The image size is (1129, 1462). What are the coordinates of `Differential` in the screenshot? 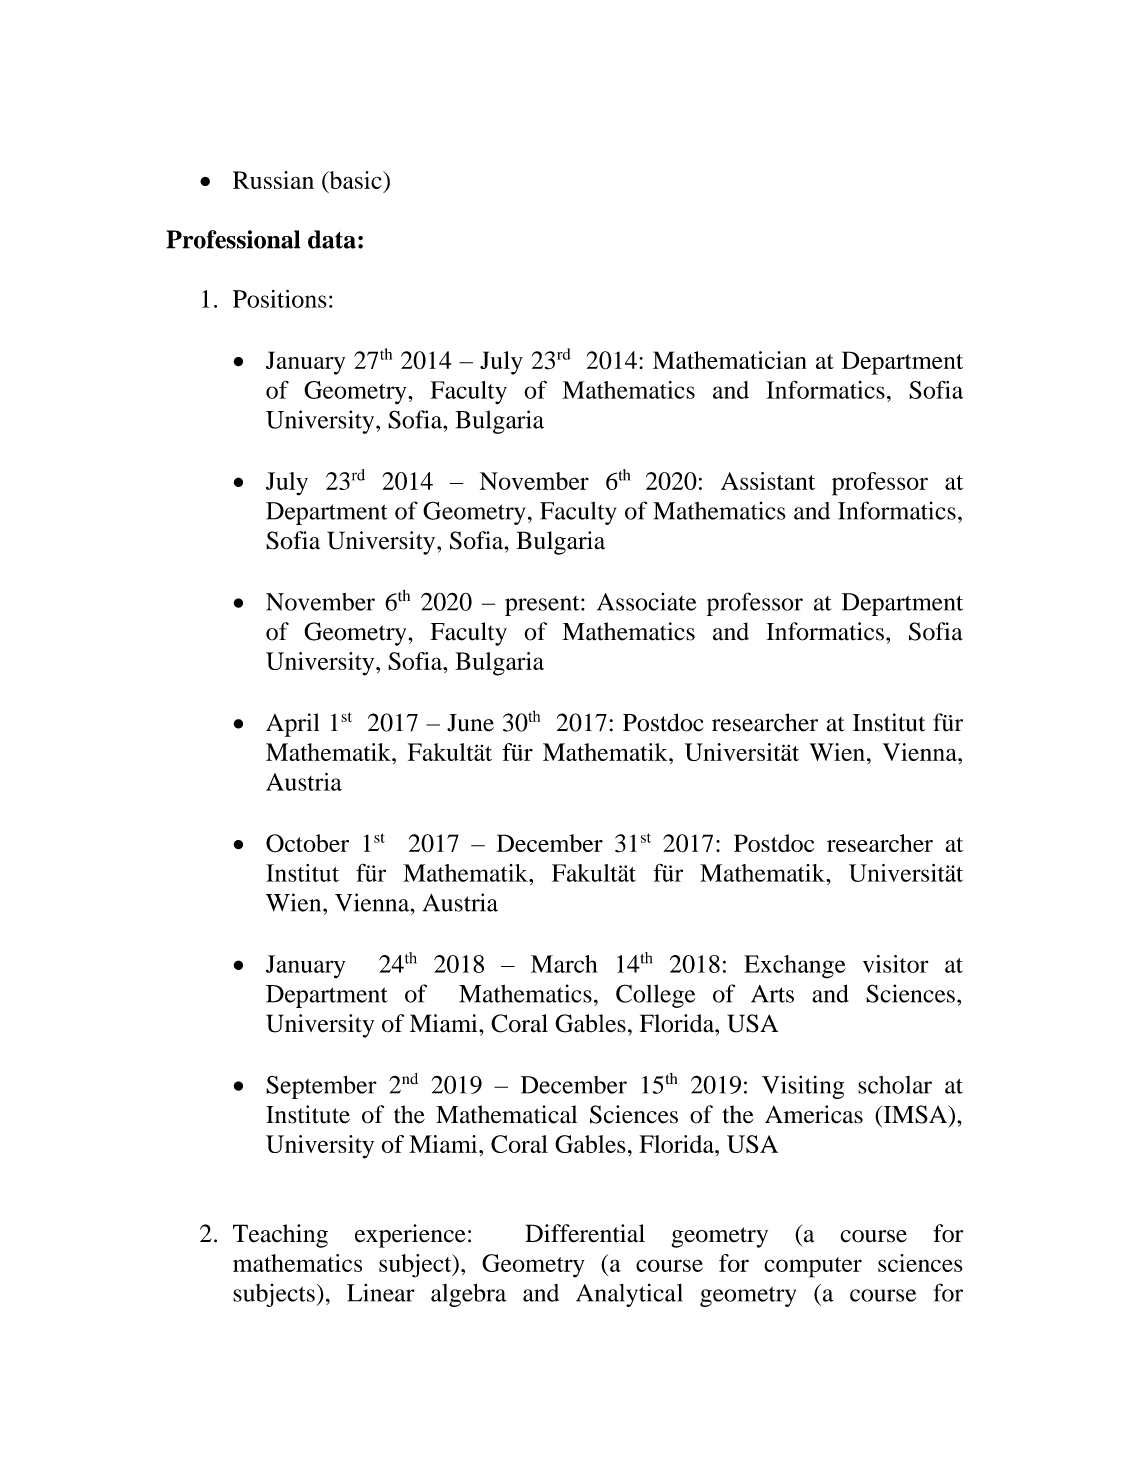 It's located at (585, 1233).
